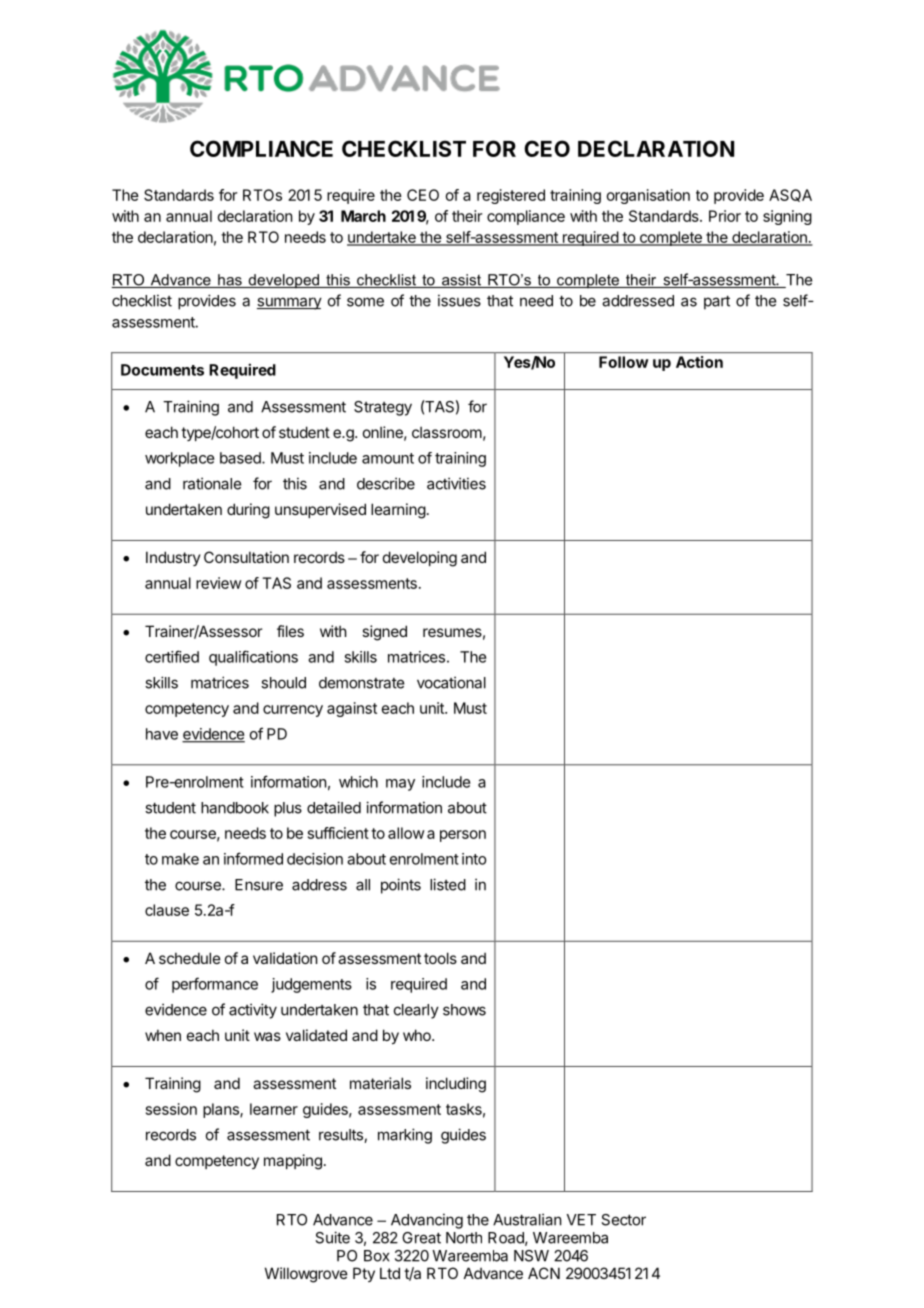  What do you see at coordinates (212, 483) in the image?
I see `rationale` at bounding box center [212, 483].
